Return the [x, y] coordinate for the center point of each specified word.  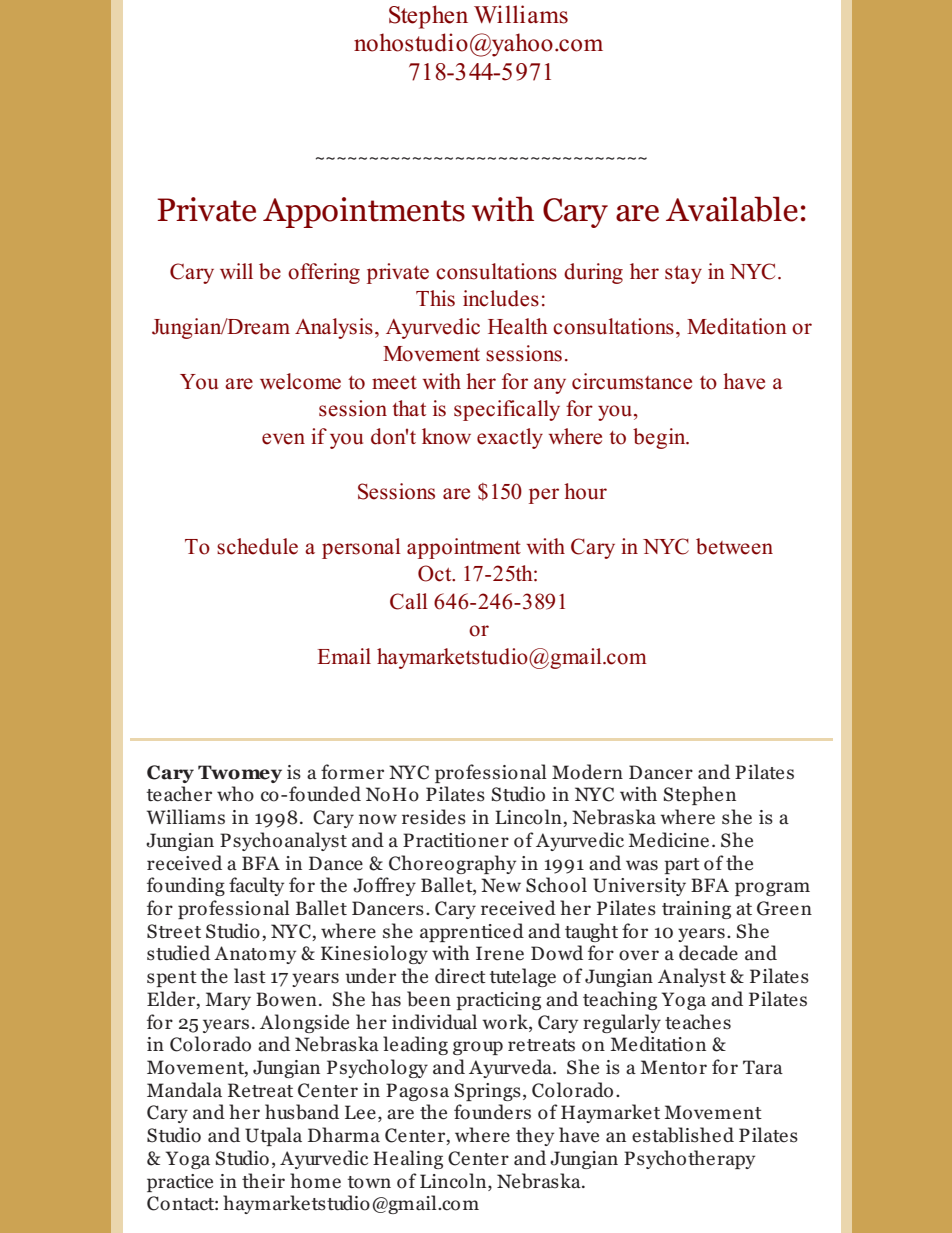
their [263, 1181]
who [235, 794]
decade [708, 953]
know [446, 436]
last [250, 976]
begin [660, 438]
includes [501, 298]
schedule [257, 546]
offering [324, 273]
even [283, 439]
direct [460, 976]
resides [434, 817]
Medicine [669, 840]
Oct [436, 573]
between [734, 546]
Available [732, 209]
